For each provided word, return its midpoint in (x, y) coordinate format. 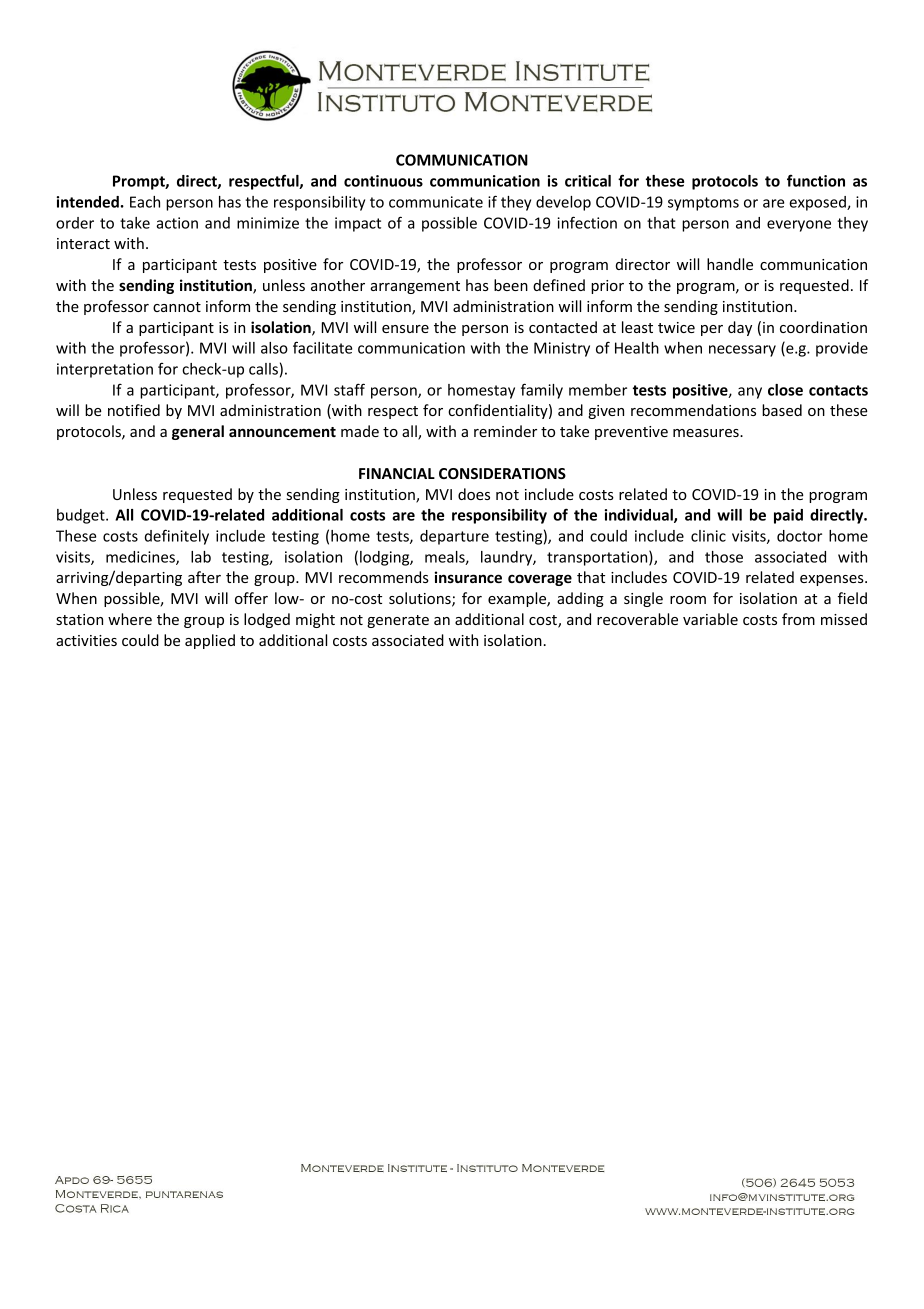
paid (788, 516)
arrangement (415, 287)
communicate (436, 202)
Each (145, 202)
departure (454, 537)
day (740, 328)
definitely (177, 537)
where (130, 619)
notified (134, 410)
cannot (177, 307)
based (782, 410)
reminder (505, 431)
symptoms (703, 204)
